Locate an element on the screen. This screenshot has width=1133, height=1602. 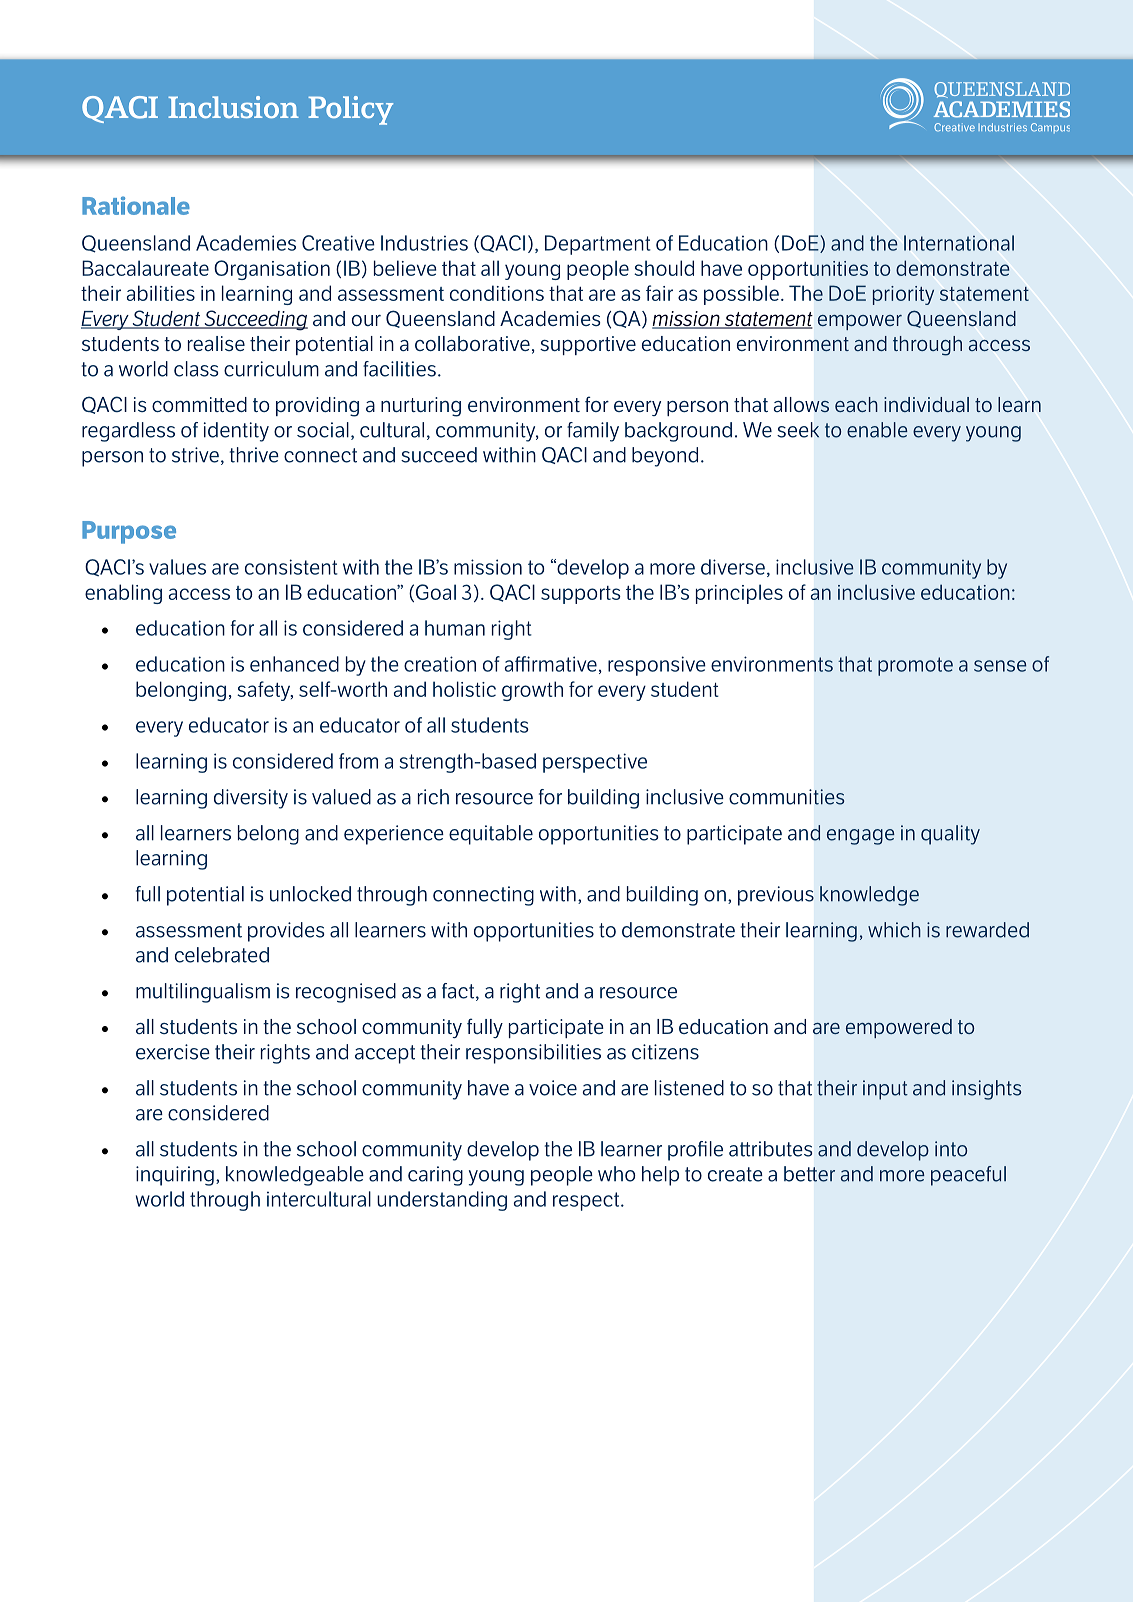
inquiring is located at coordinates (175, 1176).
